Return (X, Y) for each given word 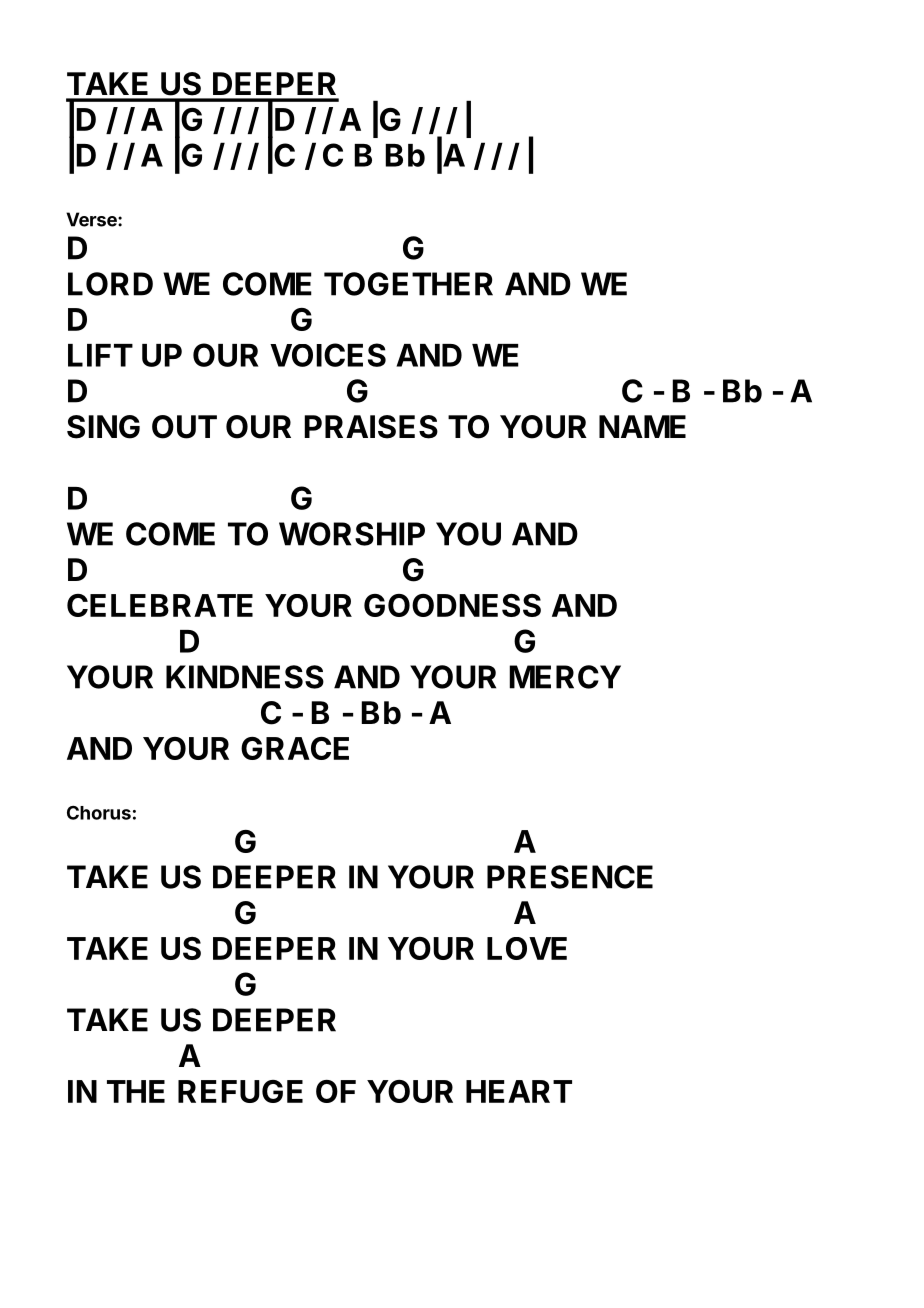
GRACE (295, 748)
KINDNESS (245, 677)
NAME (642, 426)
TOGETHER (408, 284)
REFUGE (240, 1091)
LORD (110, 284)
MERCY (565, 677)
